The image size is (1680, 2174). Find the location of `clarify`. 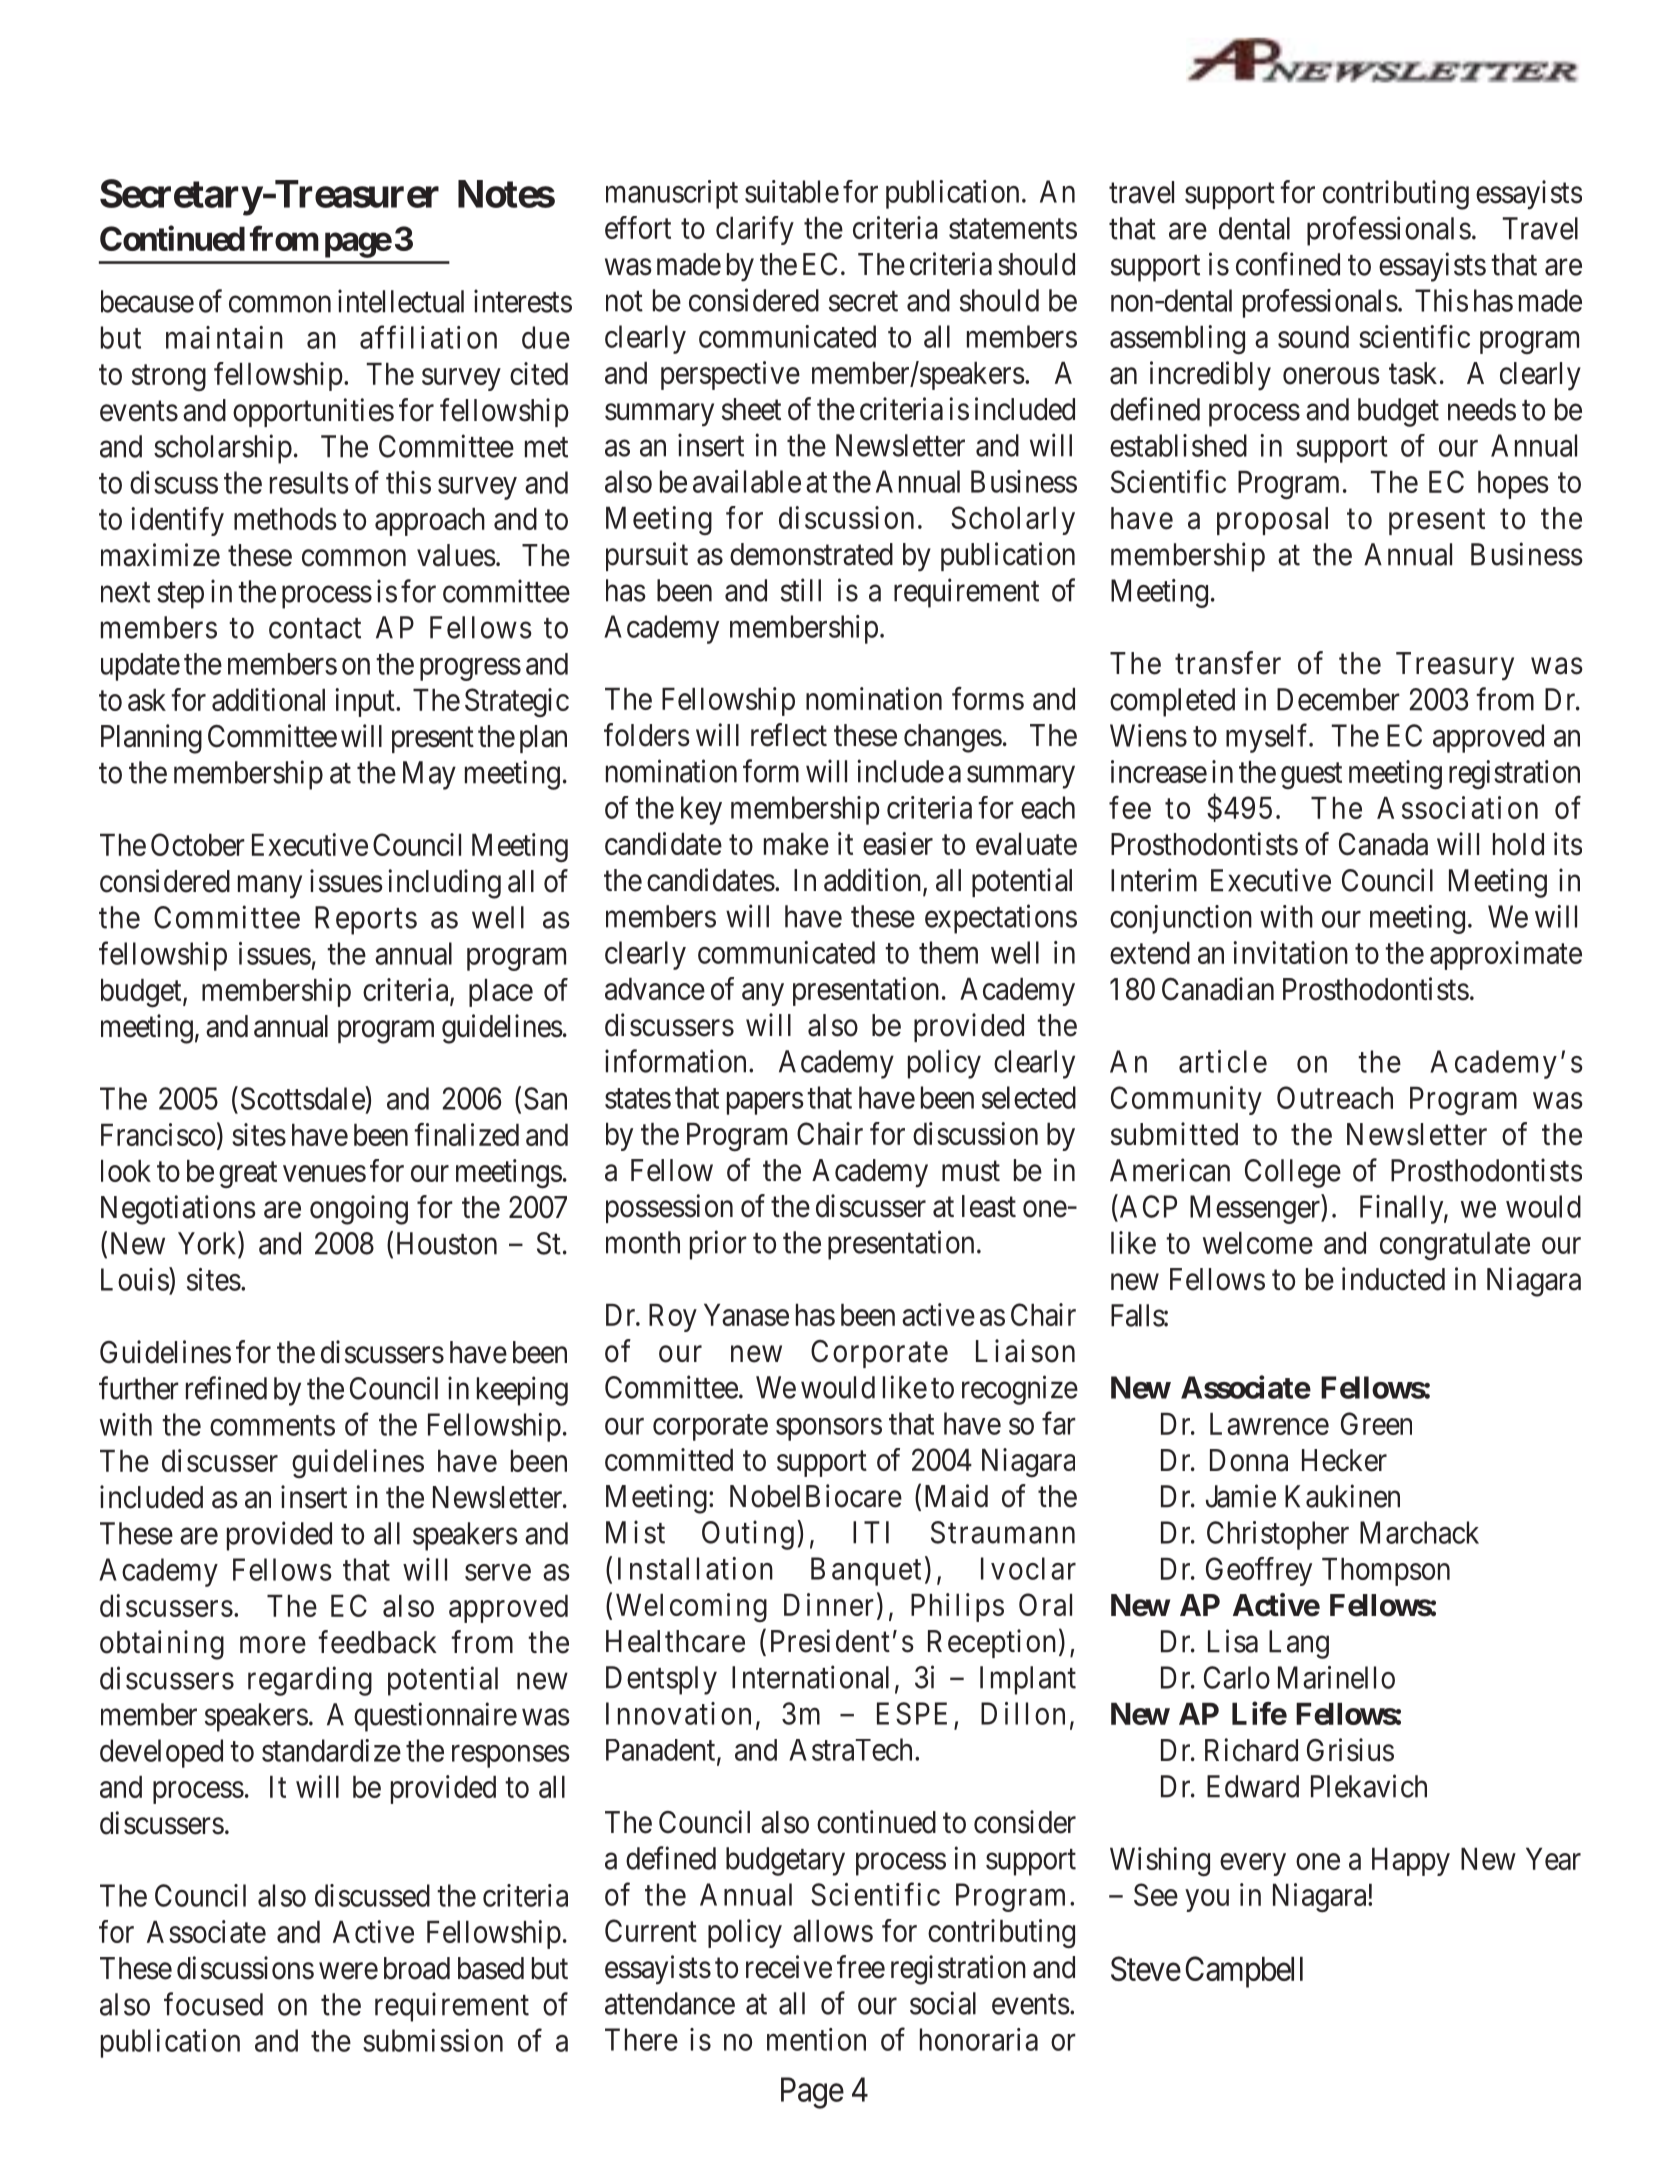

clarify is located at coordinates (755, 230).
